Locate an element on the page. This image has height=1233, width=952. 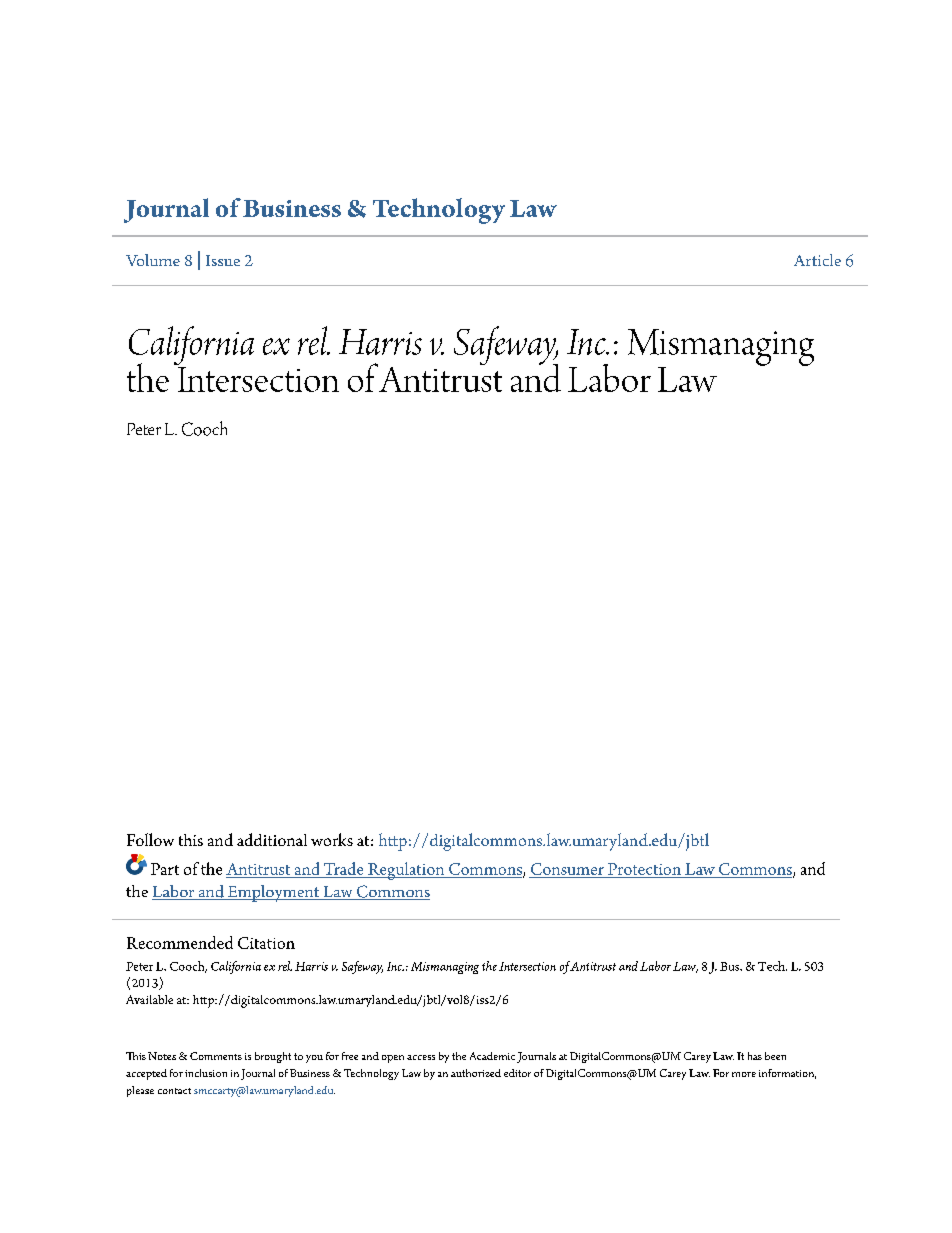
works is located at coordinates (332, 839).
